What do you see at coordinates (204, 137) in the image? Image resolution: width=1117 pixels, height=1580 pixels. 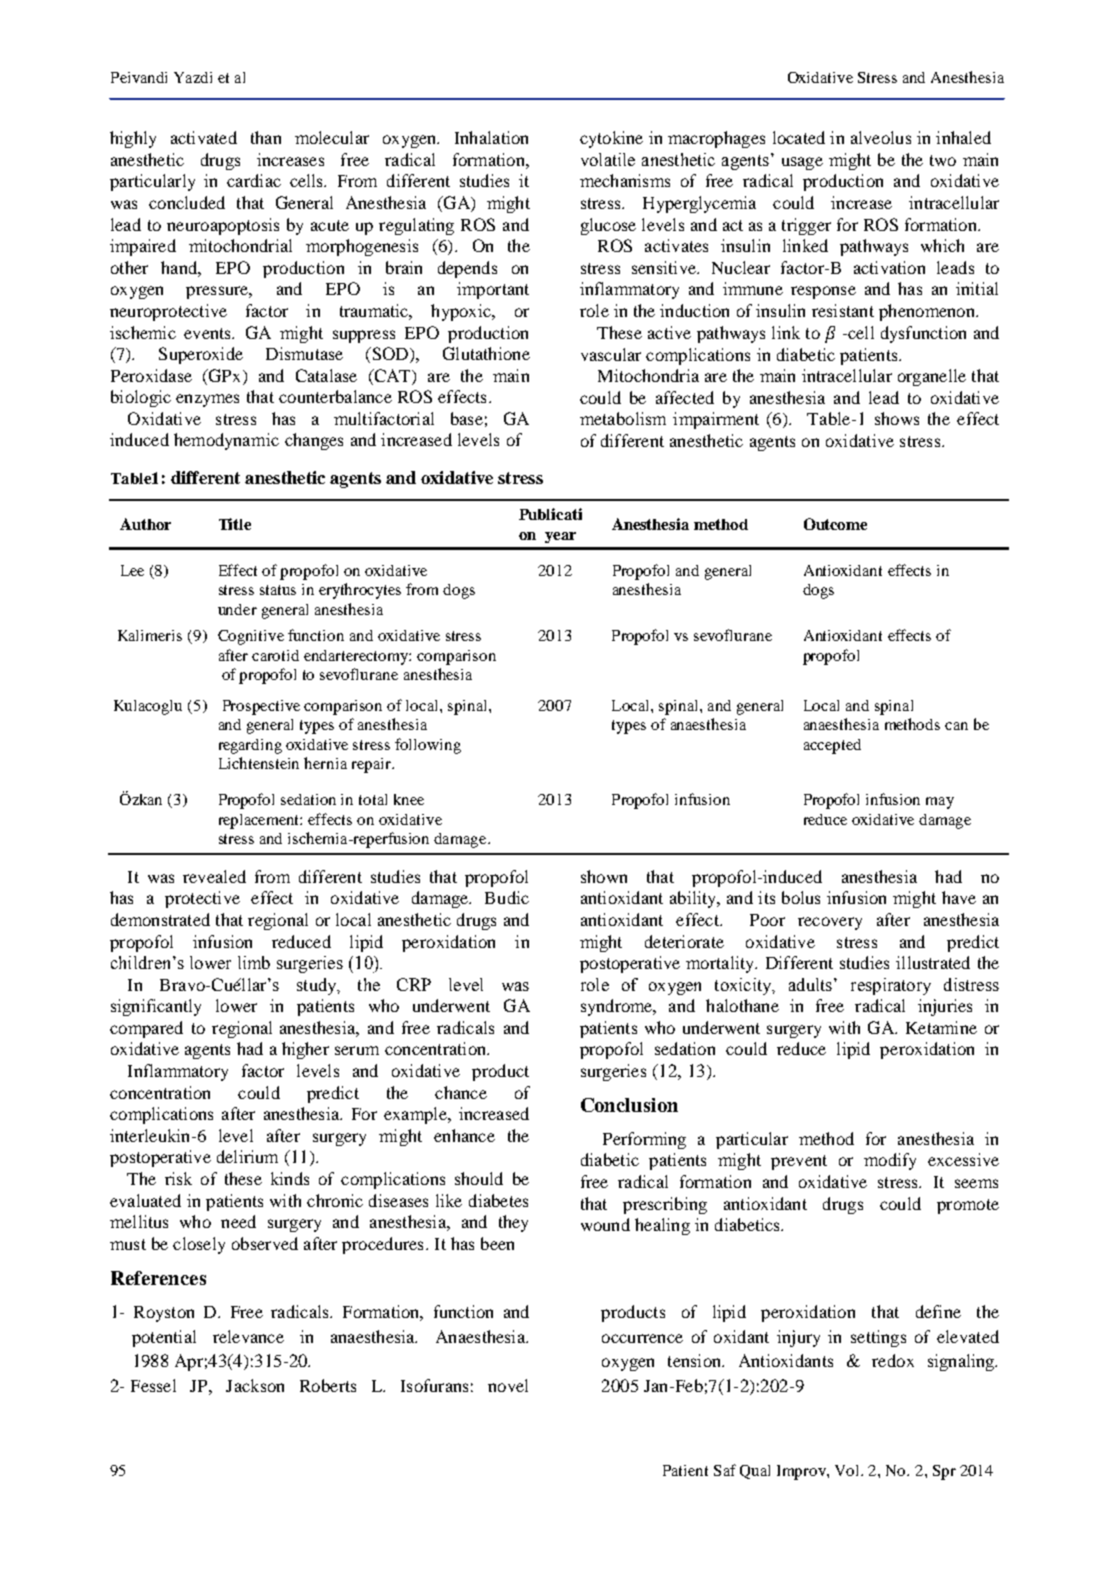 I see `activated` at bounding box center [204, 137].
